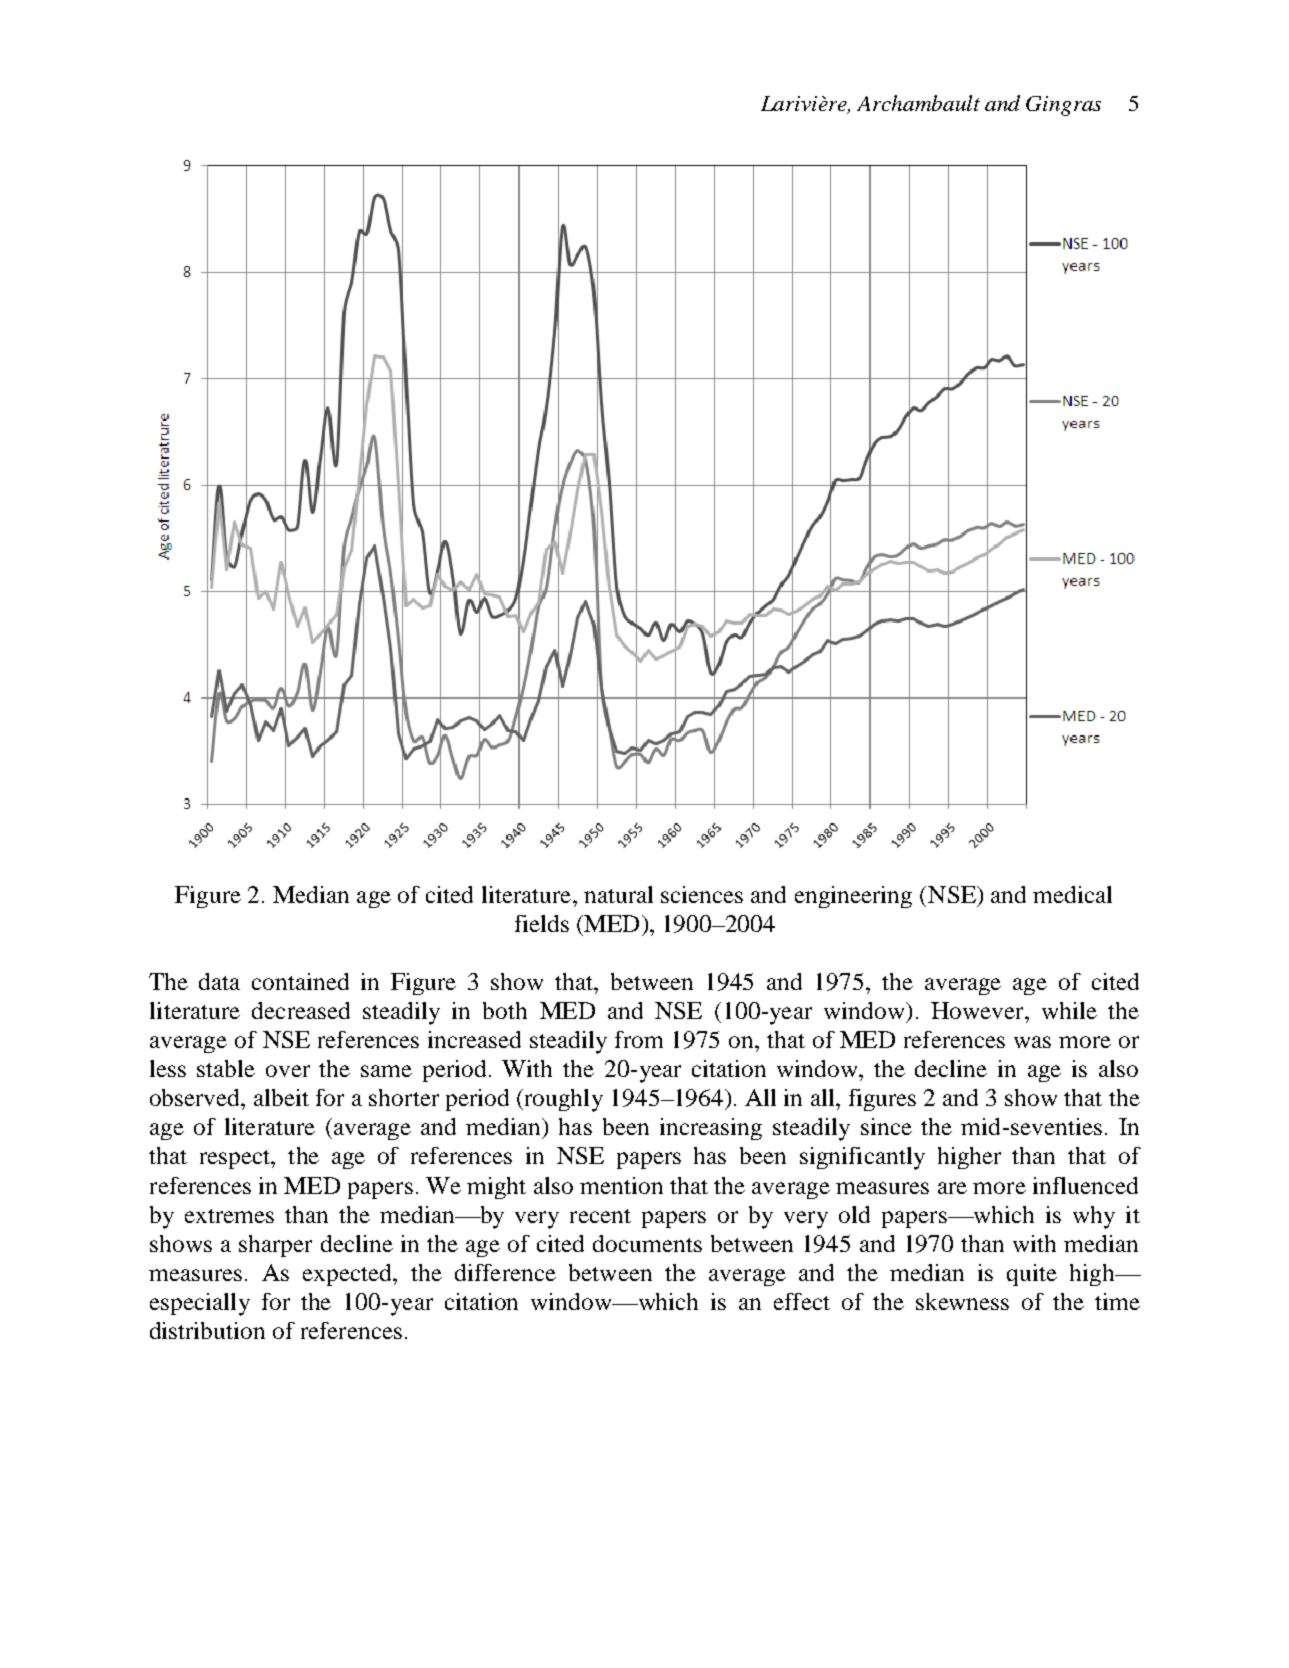 This page has height=1668, width=1289. What do you see at coordinates (886, 1126) in the page?
I see `since` at bounding box center [886, 1126].
